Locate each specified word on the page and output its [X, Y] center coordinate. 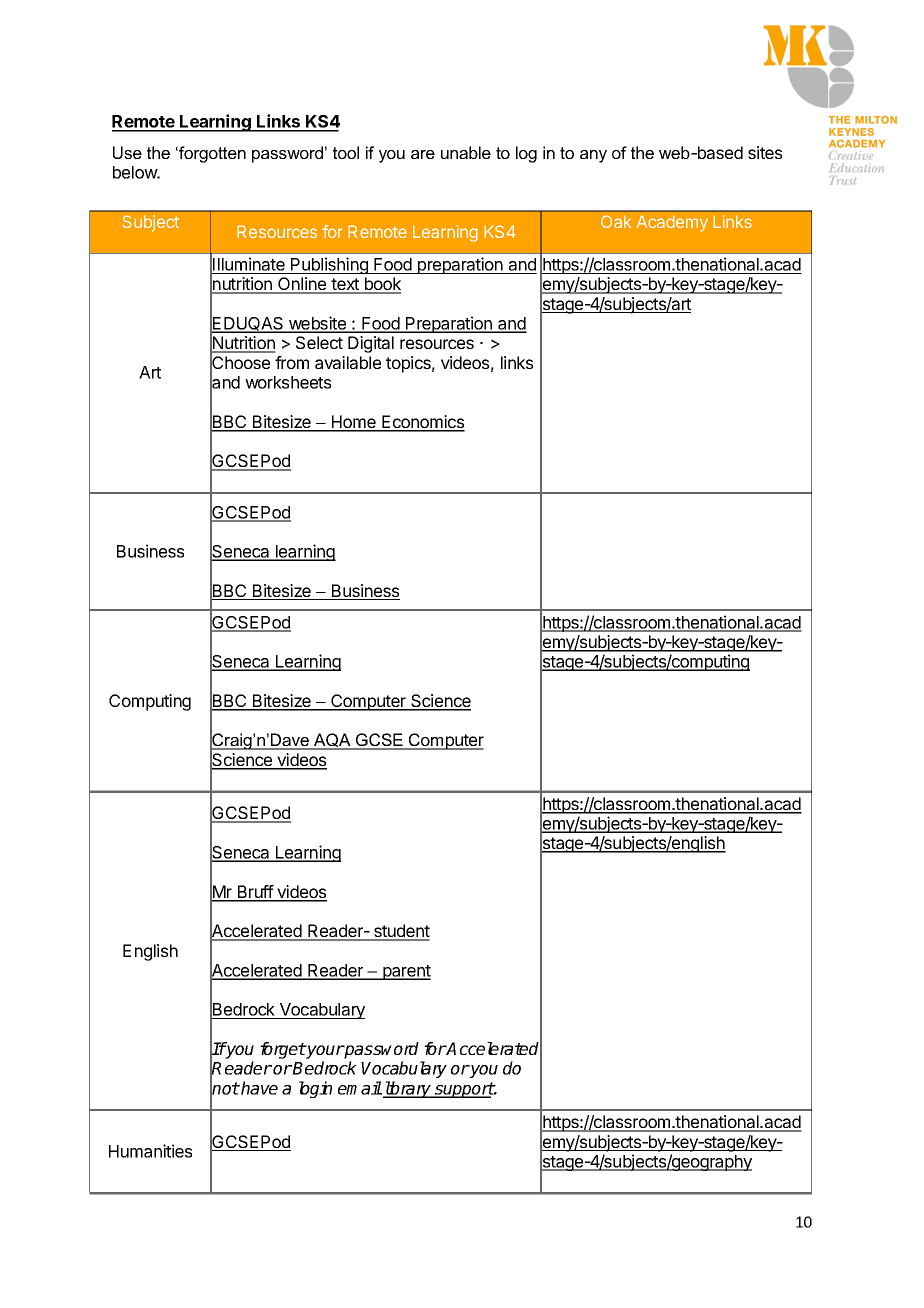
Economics [422, 423]
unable [466, 152]
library [408, 1089]
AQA [332, 741]
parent [406, 972]
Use [127, 152]
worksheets [288, 382]
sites [765, 152]
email [360, 1088]
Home [354, 423]
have [258, 1088]
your [324, 1052]
